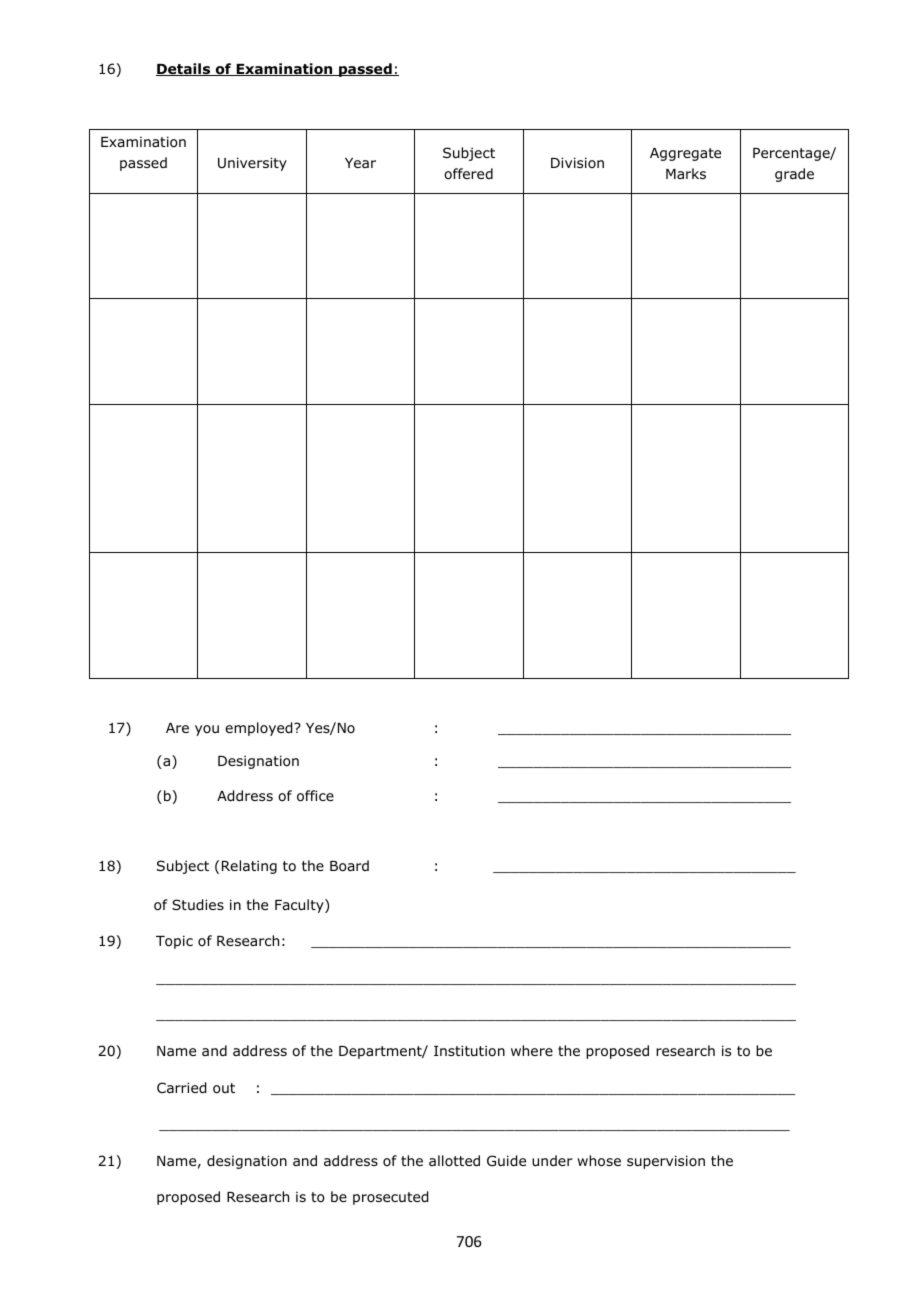 The image size is (924, 1308). I want to click on where, so click(532, 1050).
